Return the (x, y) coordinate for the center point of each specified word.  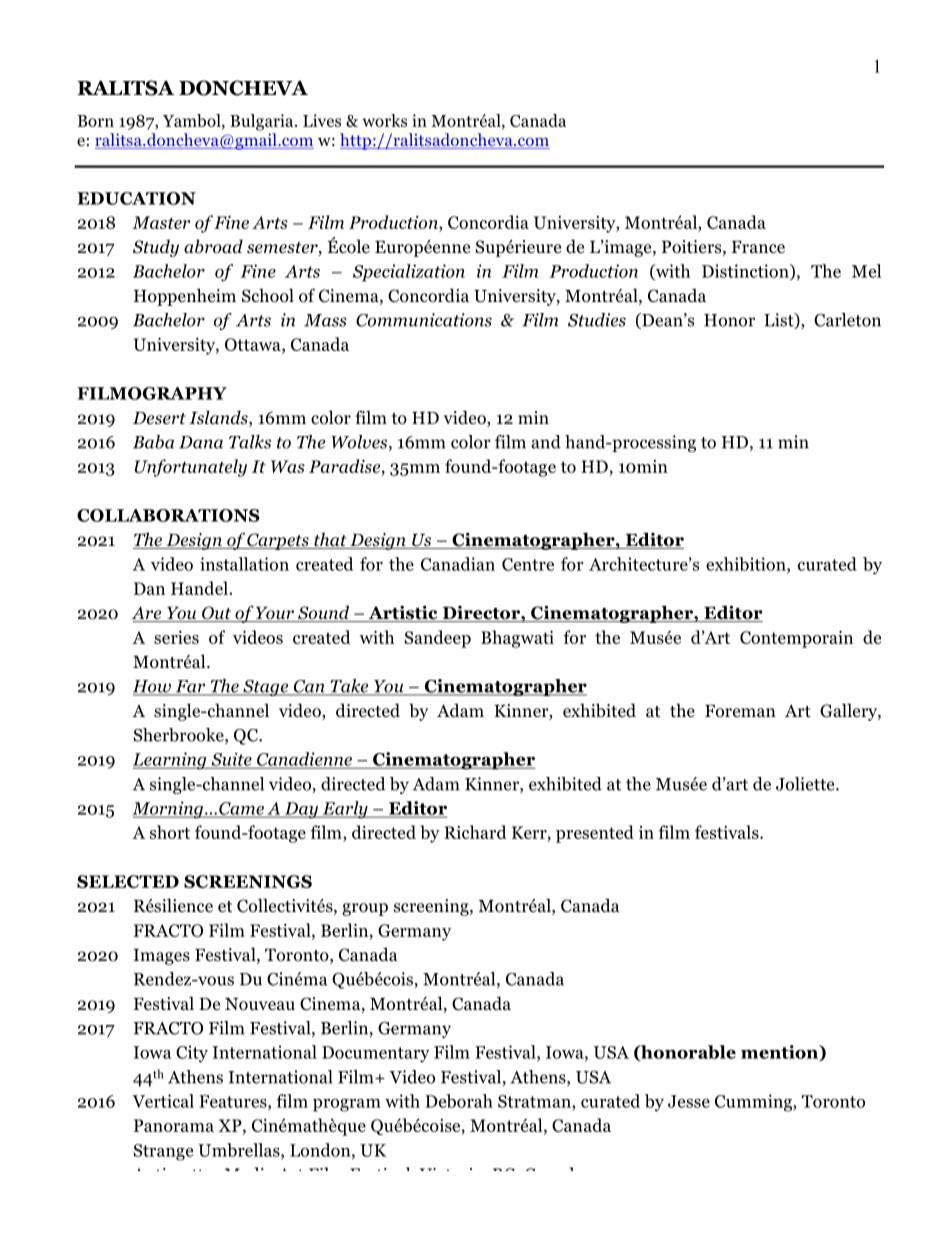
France (758, 247)
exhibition (747, 565)
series (176, 637)
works (385, 120)
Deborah (459, 1101)
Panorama (174, 1125)
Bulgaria (263, 122)
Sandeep (438, 639)
